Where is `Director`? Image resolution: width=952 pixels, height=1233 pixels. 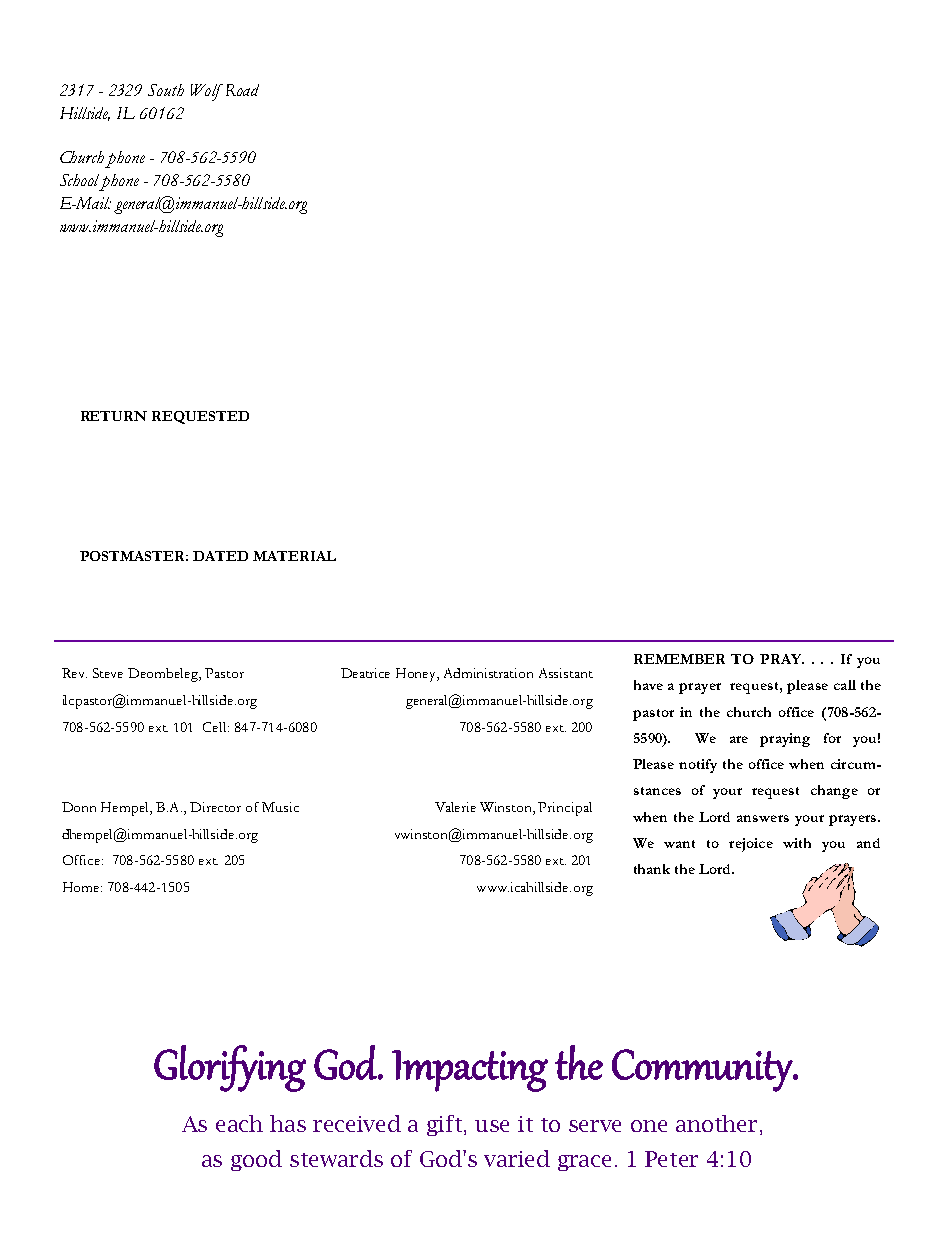
Director is located at coordinates (215, 807).
